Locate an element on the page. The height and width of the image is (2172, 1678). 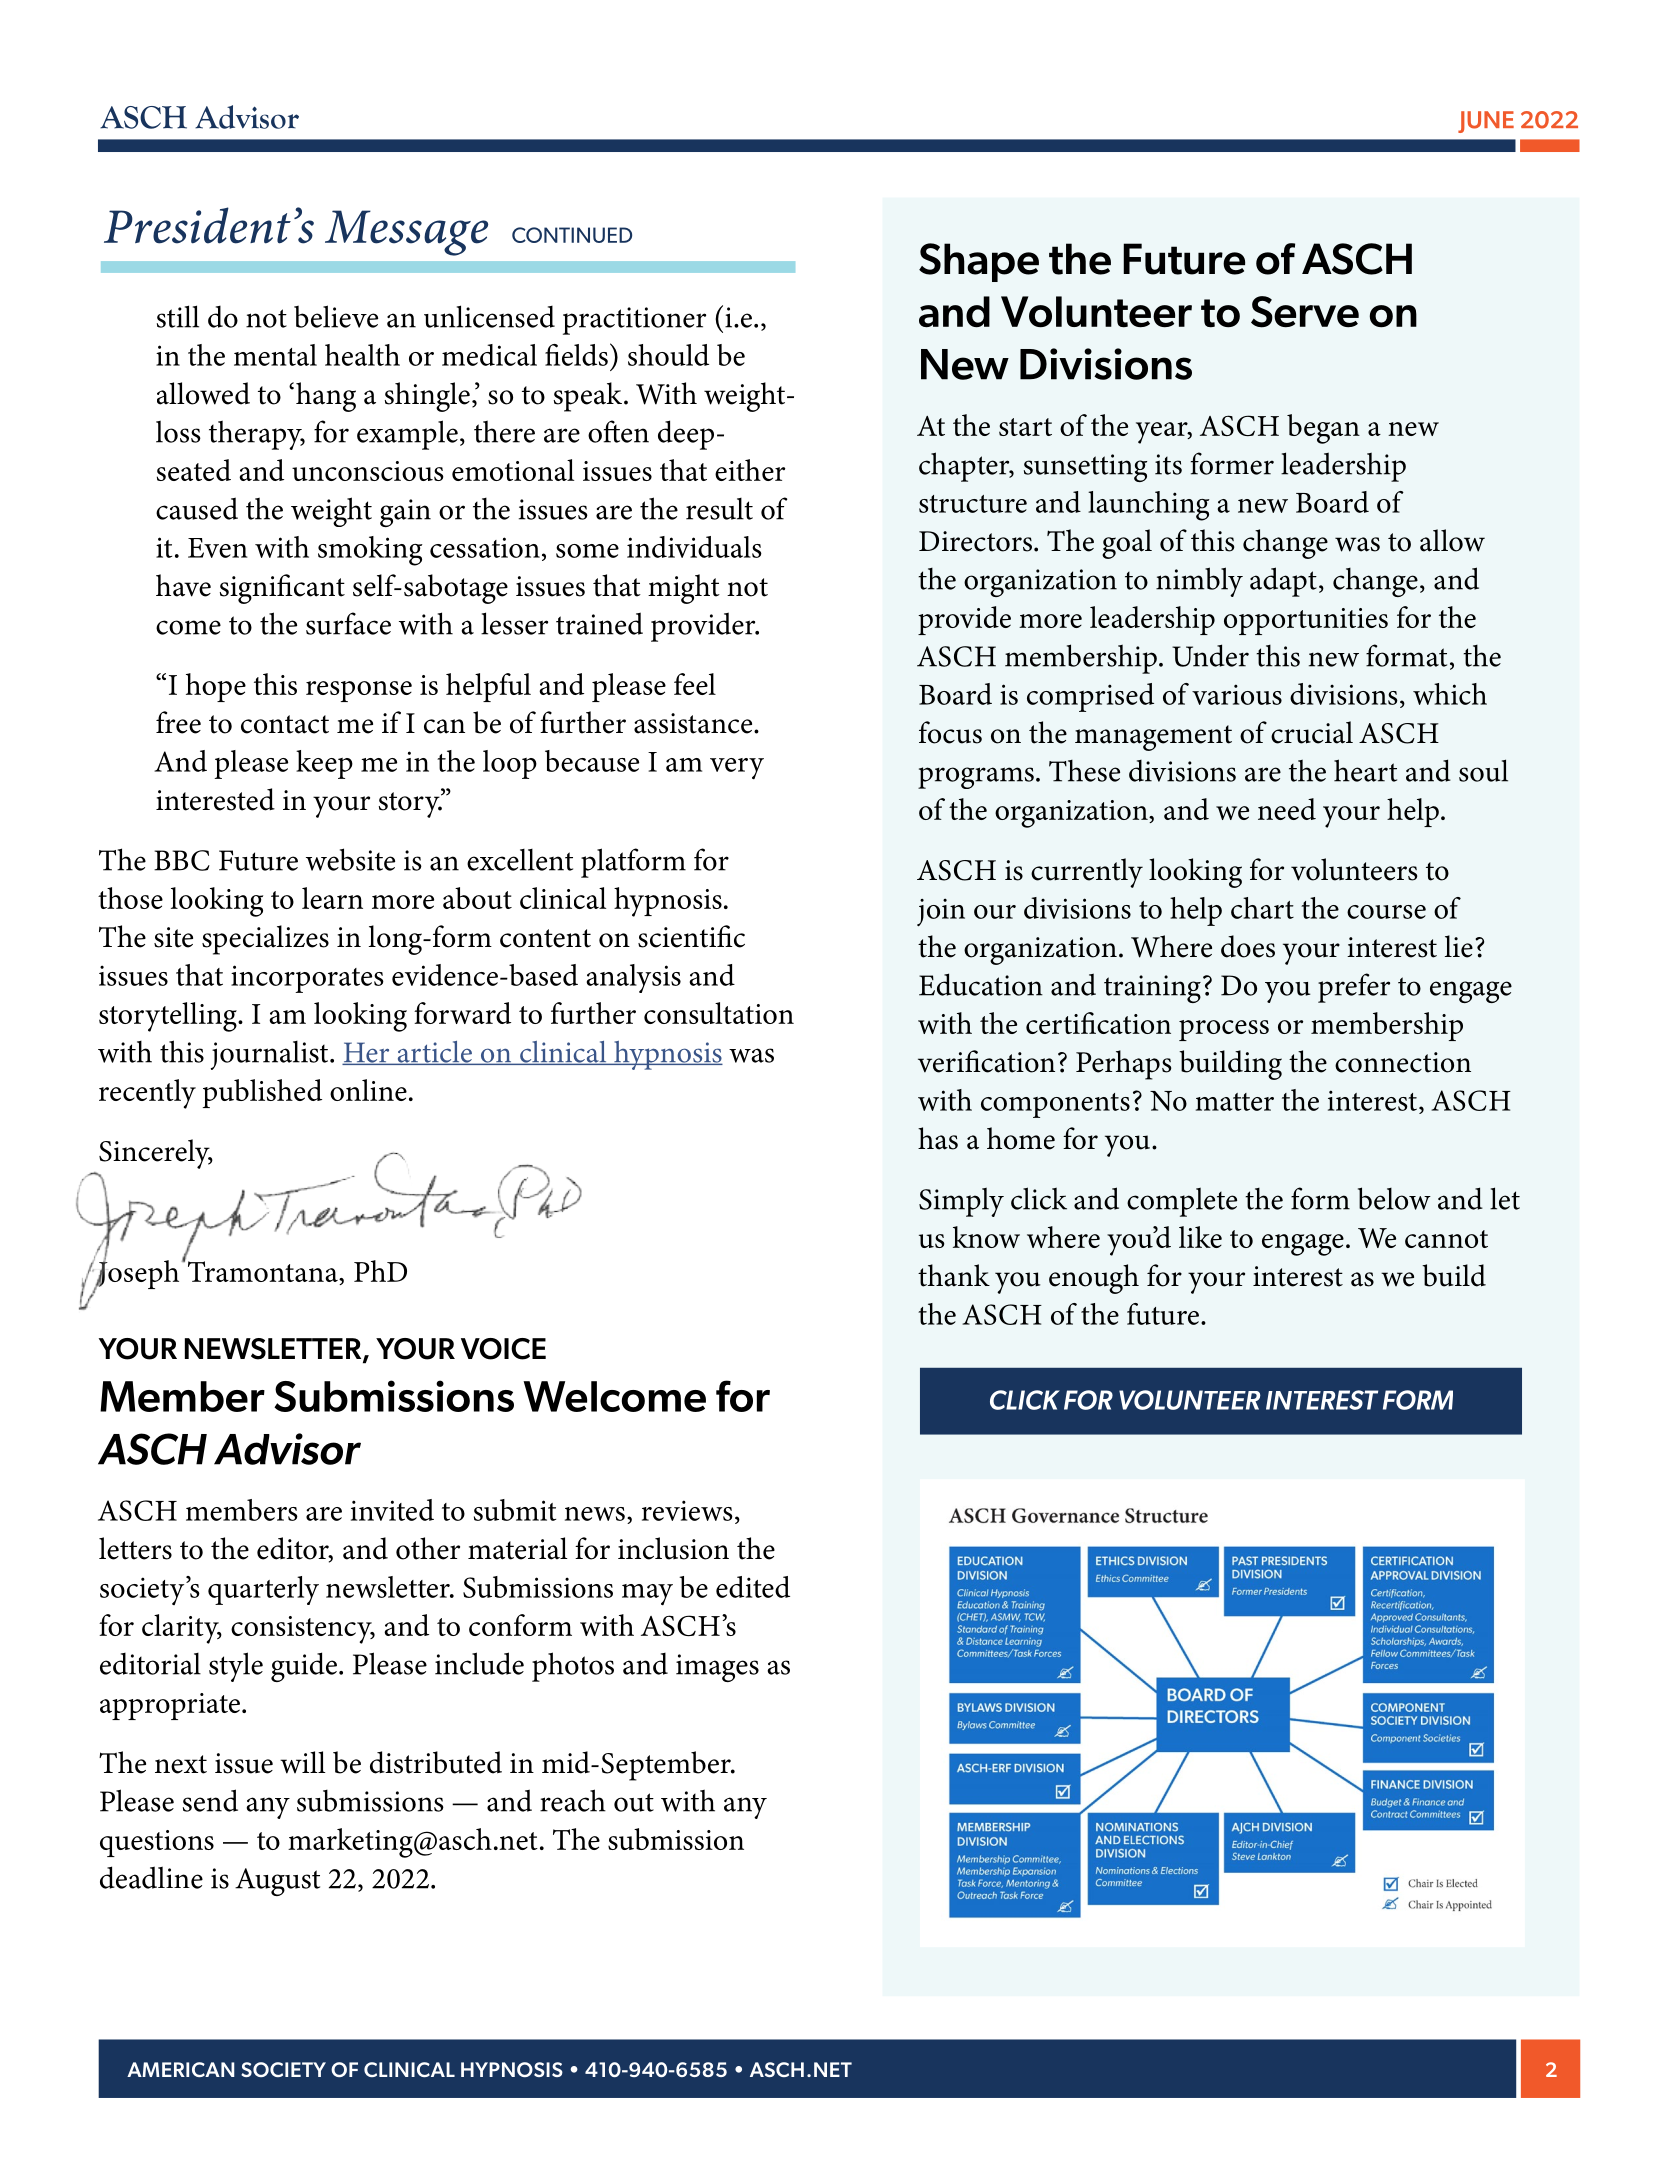
feel is located at coordinates (695, 684).
